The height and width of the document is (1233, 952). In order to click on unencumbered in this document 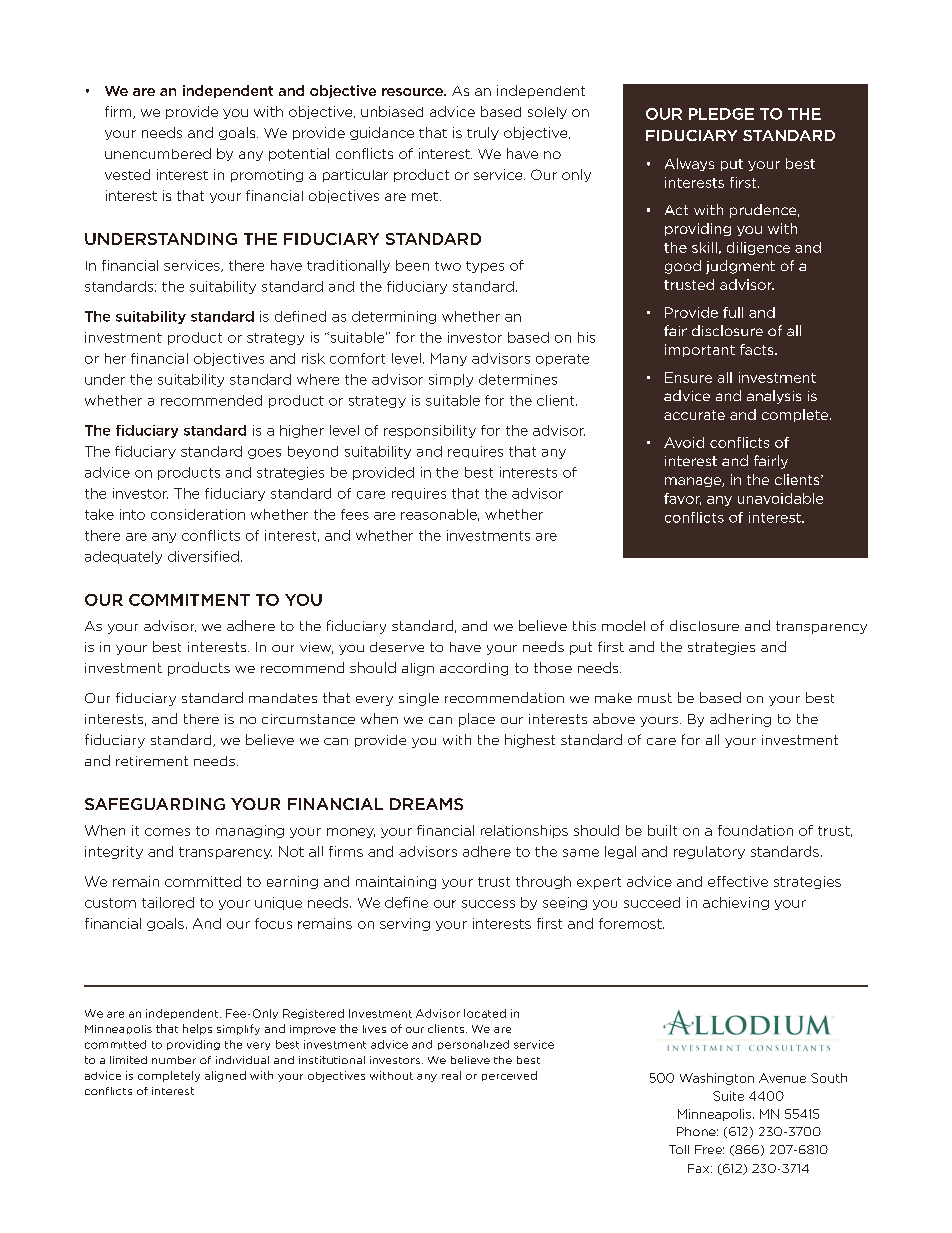, I will do `click(158, 153)`.
